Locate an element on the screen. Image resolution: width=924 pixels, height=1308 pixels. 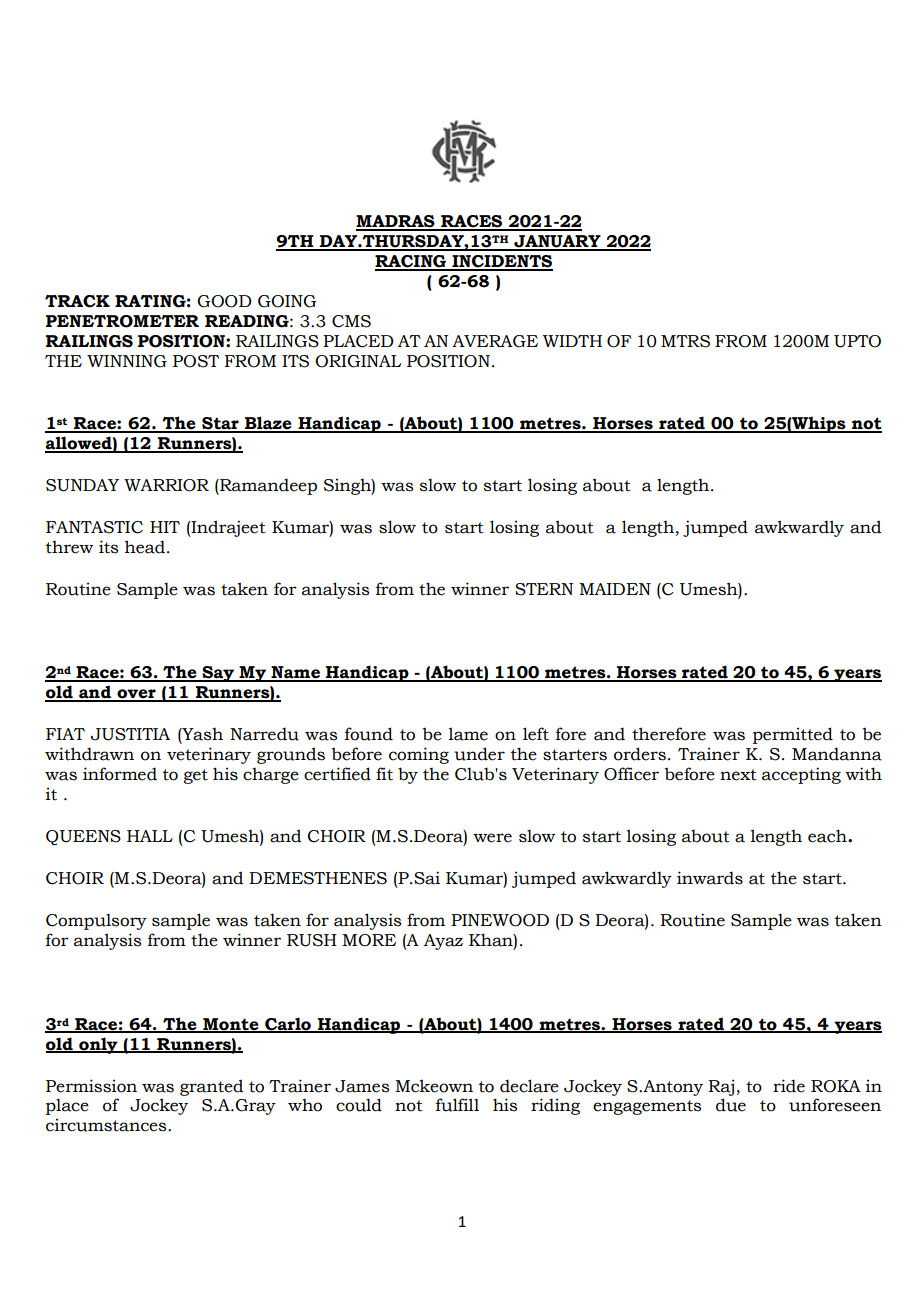
Blaze is located at coordinates (268, 424).
